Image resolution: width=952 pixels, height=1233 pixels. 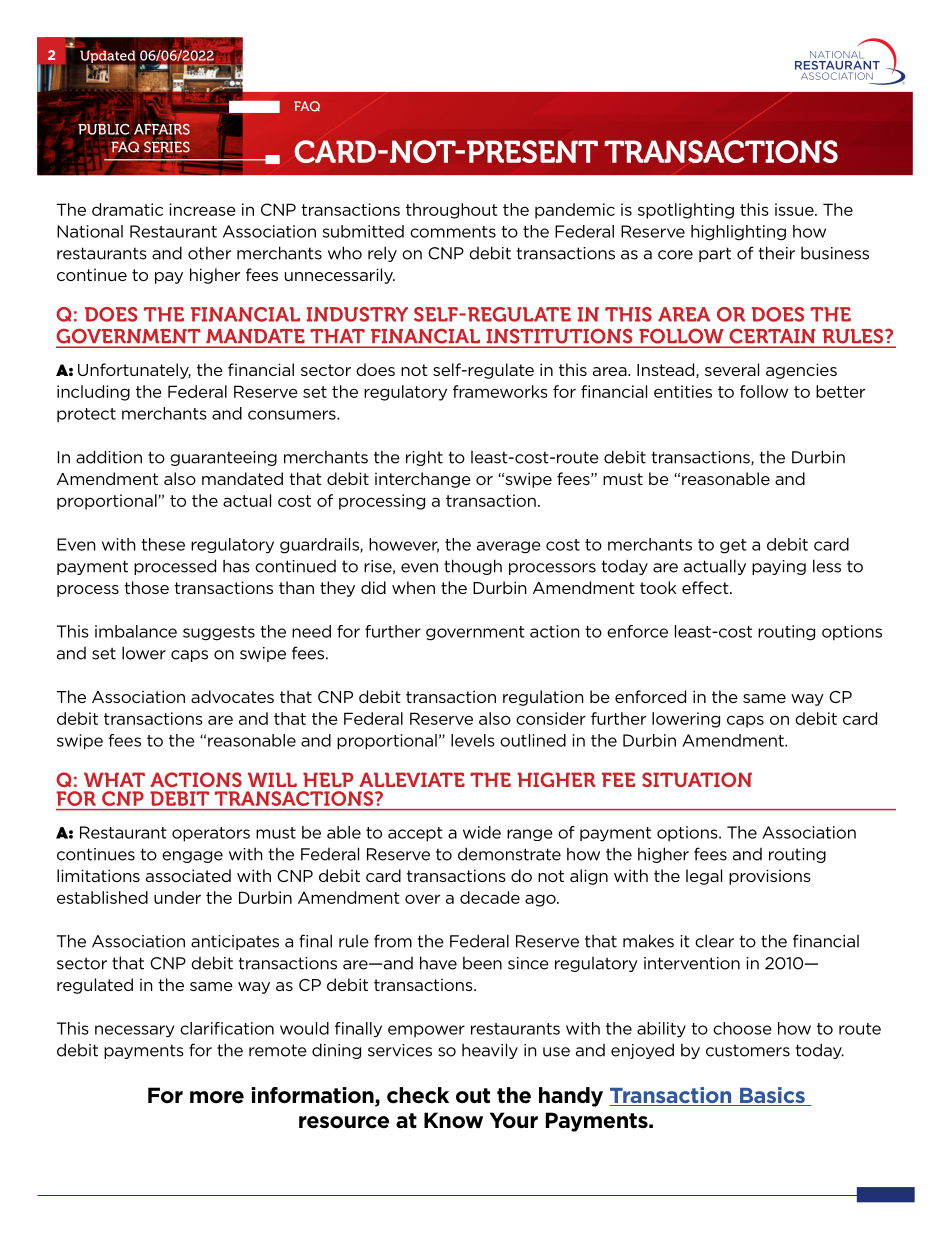 What do you see at coordinates (167, 147) in the screenshot?
I see `SERIES` at bounding box center [167, 147].
